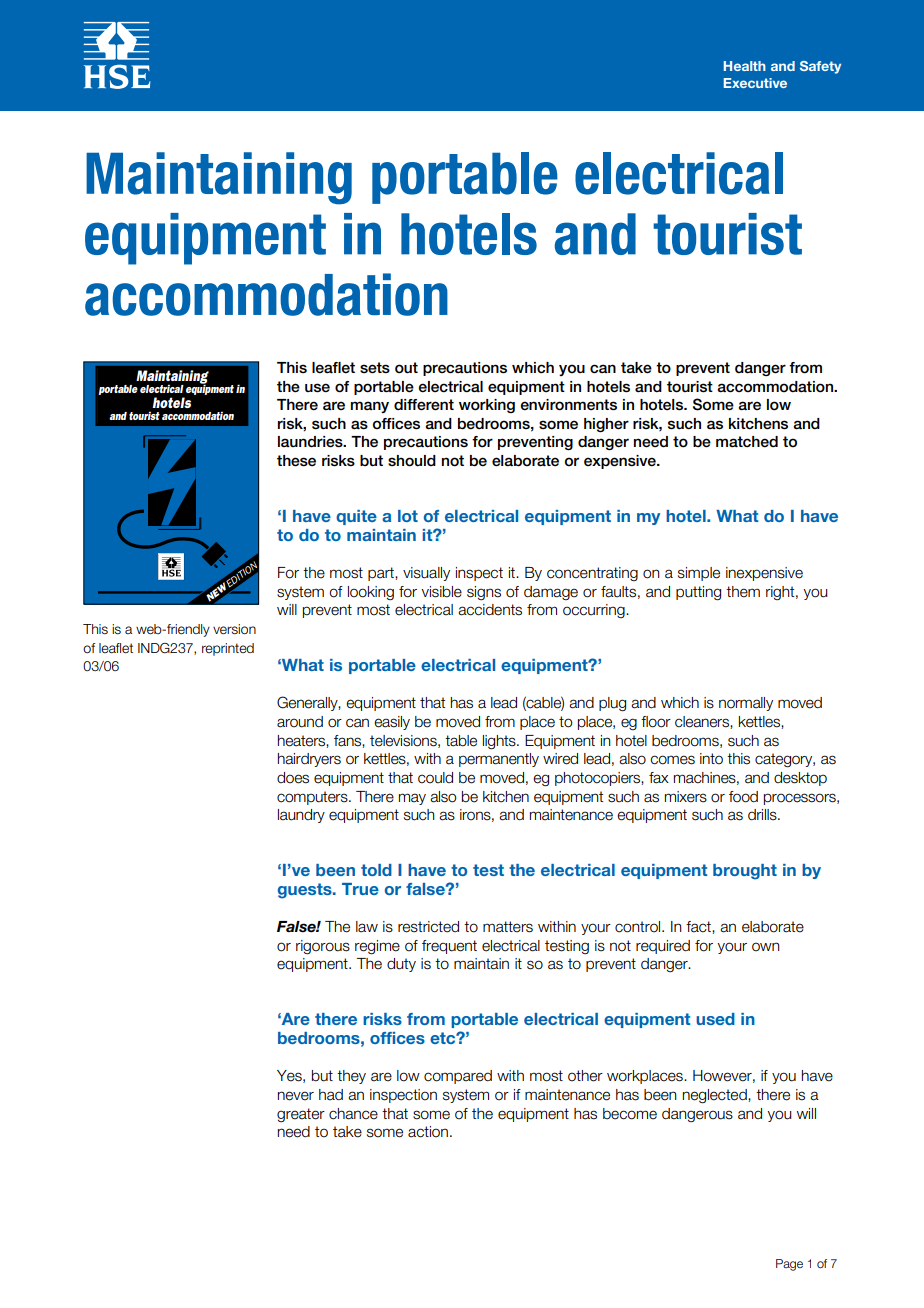 This screenshot has height=1308, width=924. What do you see at coordinates (375, 368) in the screenshot?
I see `sets` at bounding box center [375, 368].
